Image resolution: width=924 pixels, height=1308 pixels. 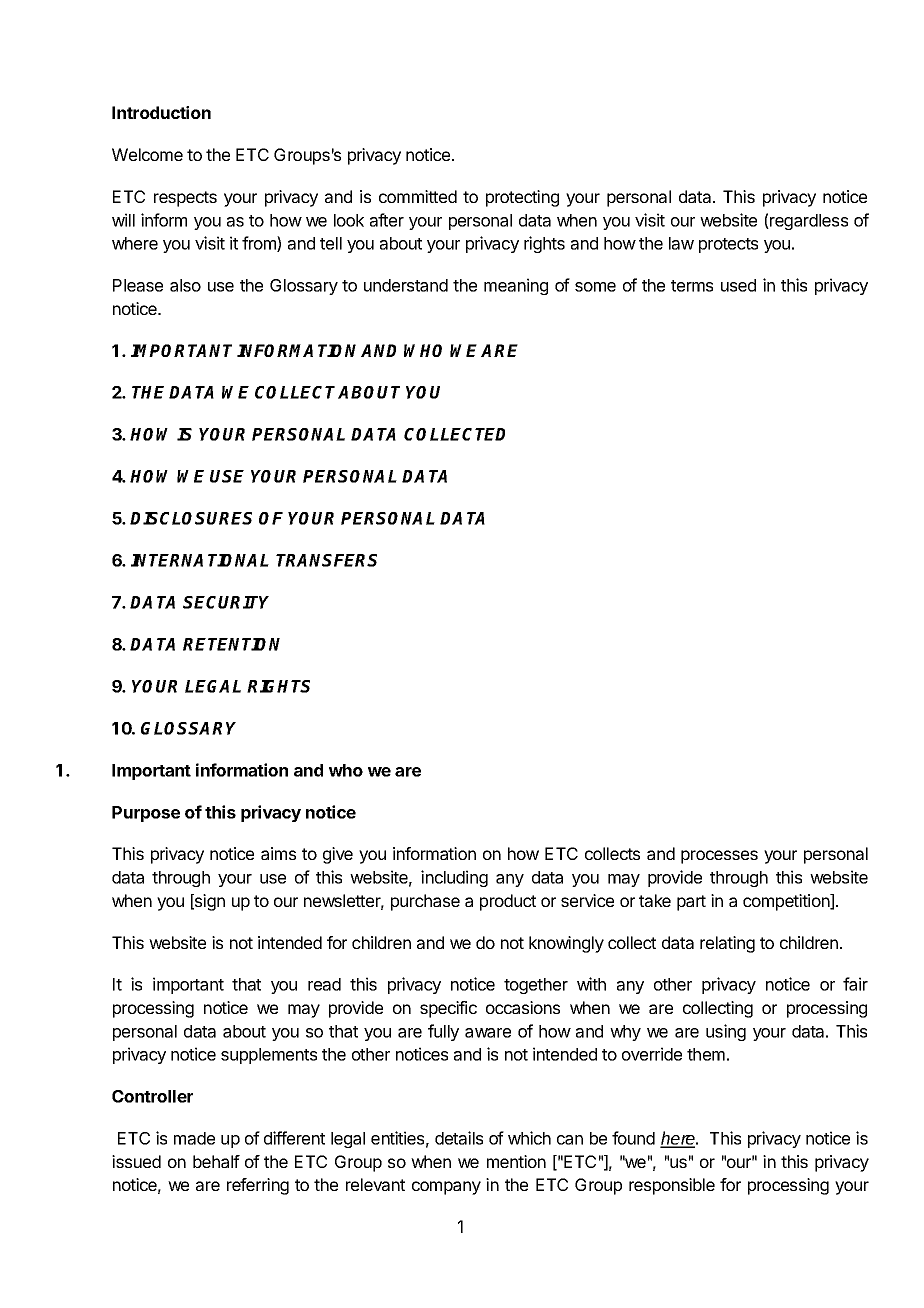 I want to click on regardless, so click(x=808, y=222).
